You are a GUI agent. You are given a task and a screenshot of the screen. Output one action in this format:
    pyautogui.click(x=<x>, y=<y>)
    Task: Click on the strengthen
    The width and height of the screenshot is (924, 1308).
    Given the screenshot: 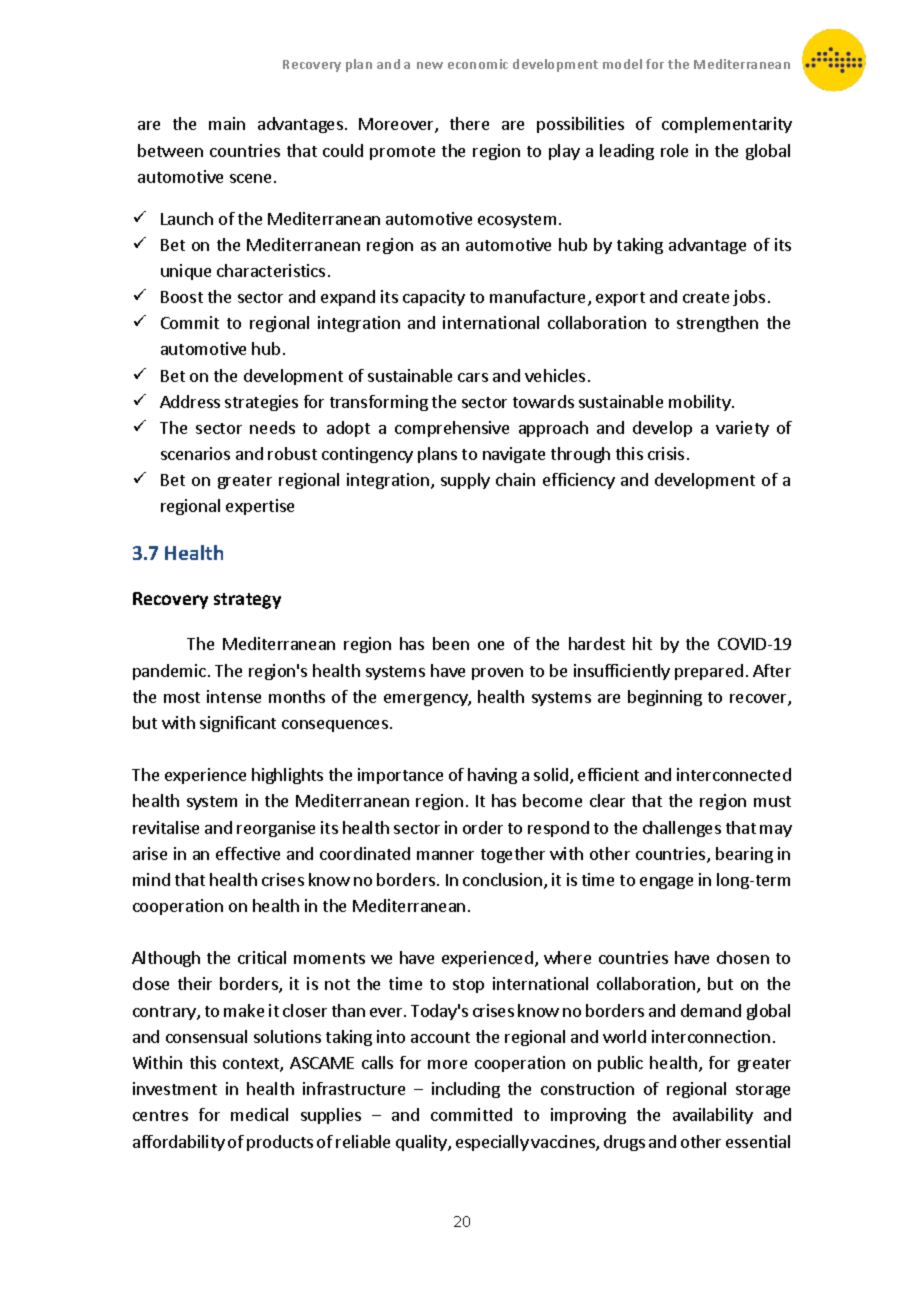 What is the action you would take?
    pyautogui.click(x=717, y=324)
